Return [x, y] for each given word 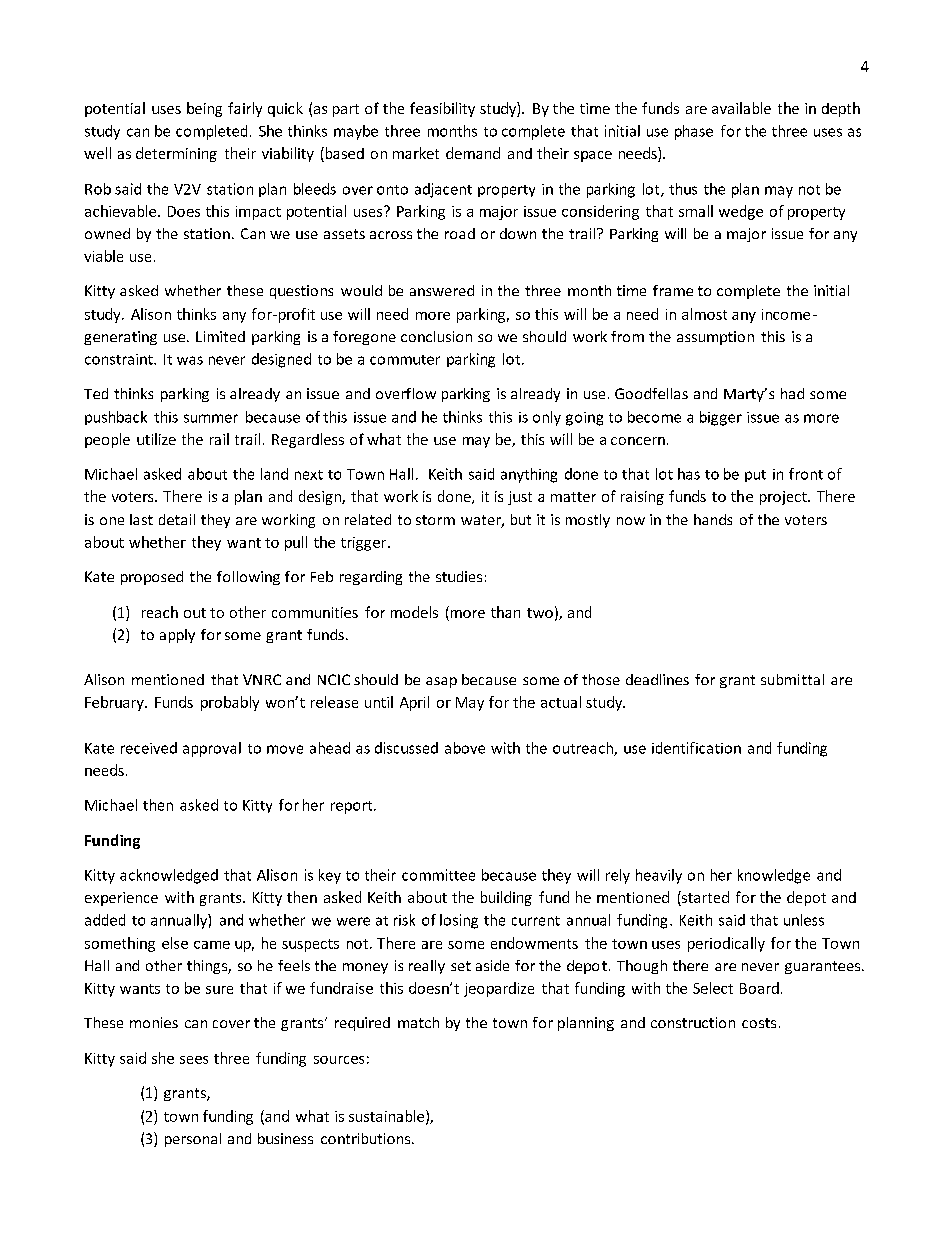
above [465, 748]
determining [176, 154]
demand [473, 153]
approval [212, 749]
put [755, 476]
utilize [156, 439]
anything [529, 475]
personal [193, 1140]
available [741, 108]
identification [696, 748]
